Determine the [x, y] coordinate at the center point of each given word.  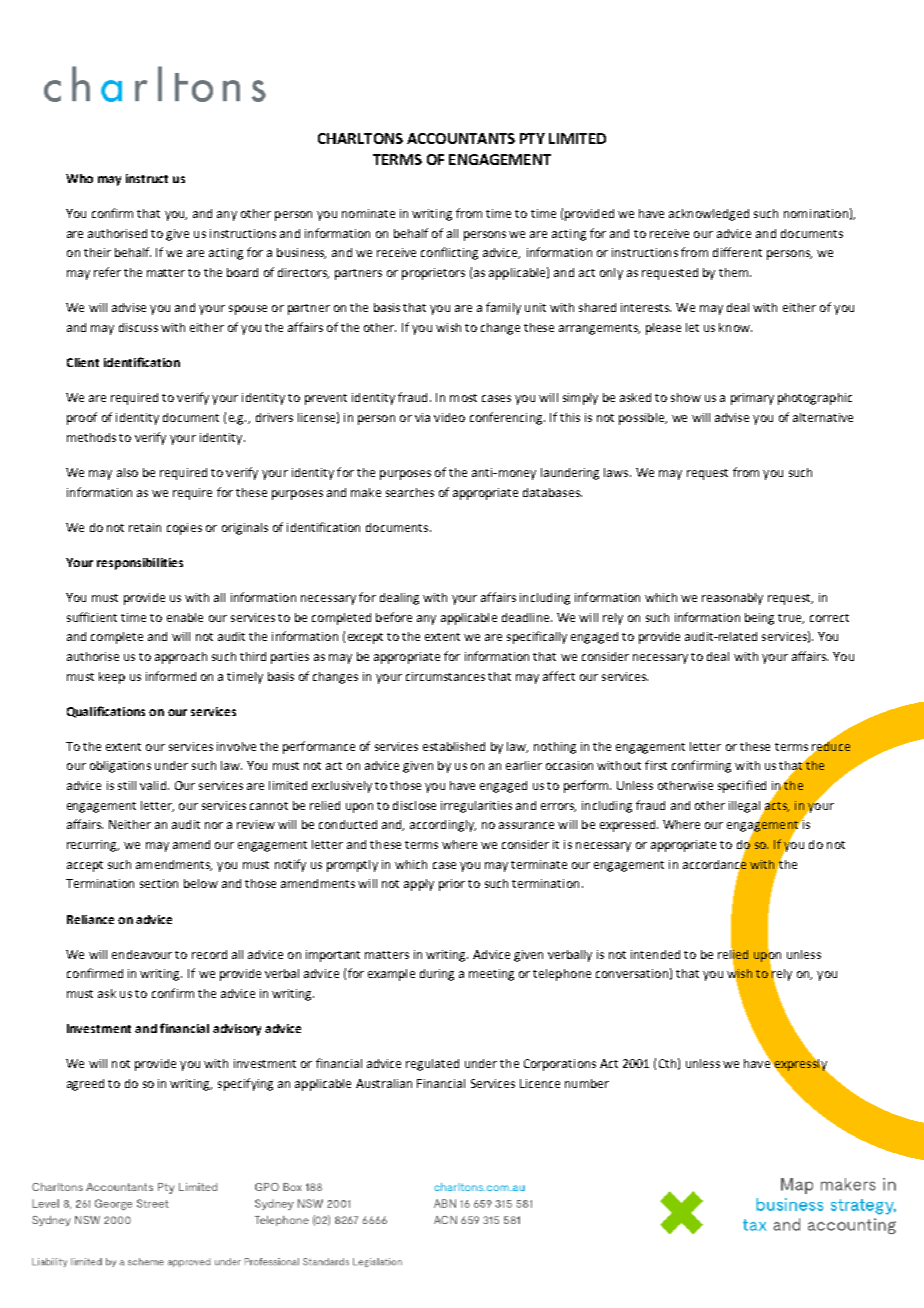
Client [83, 362]
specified [742, 786]
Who [79, 178]
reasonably [732, 599]
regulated [432, 1065]
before [394, 617]
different [737, 252]
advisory [237, 1030]
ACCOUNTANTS [461, 138]
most [463, 398]
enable [185, 617]
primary [752, 399]
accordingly [443, 826]
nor [214, 825]
